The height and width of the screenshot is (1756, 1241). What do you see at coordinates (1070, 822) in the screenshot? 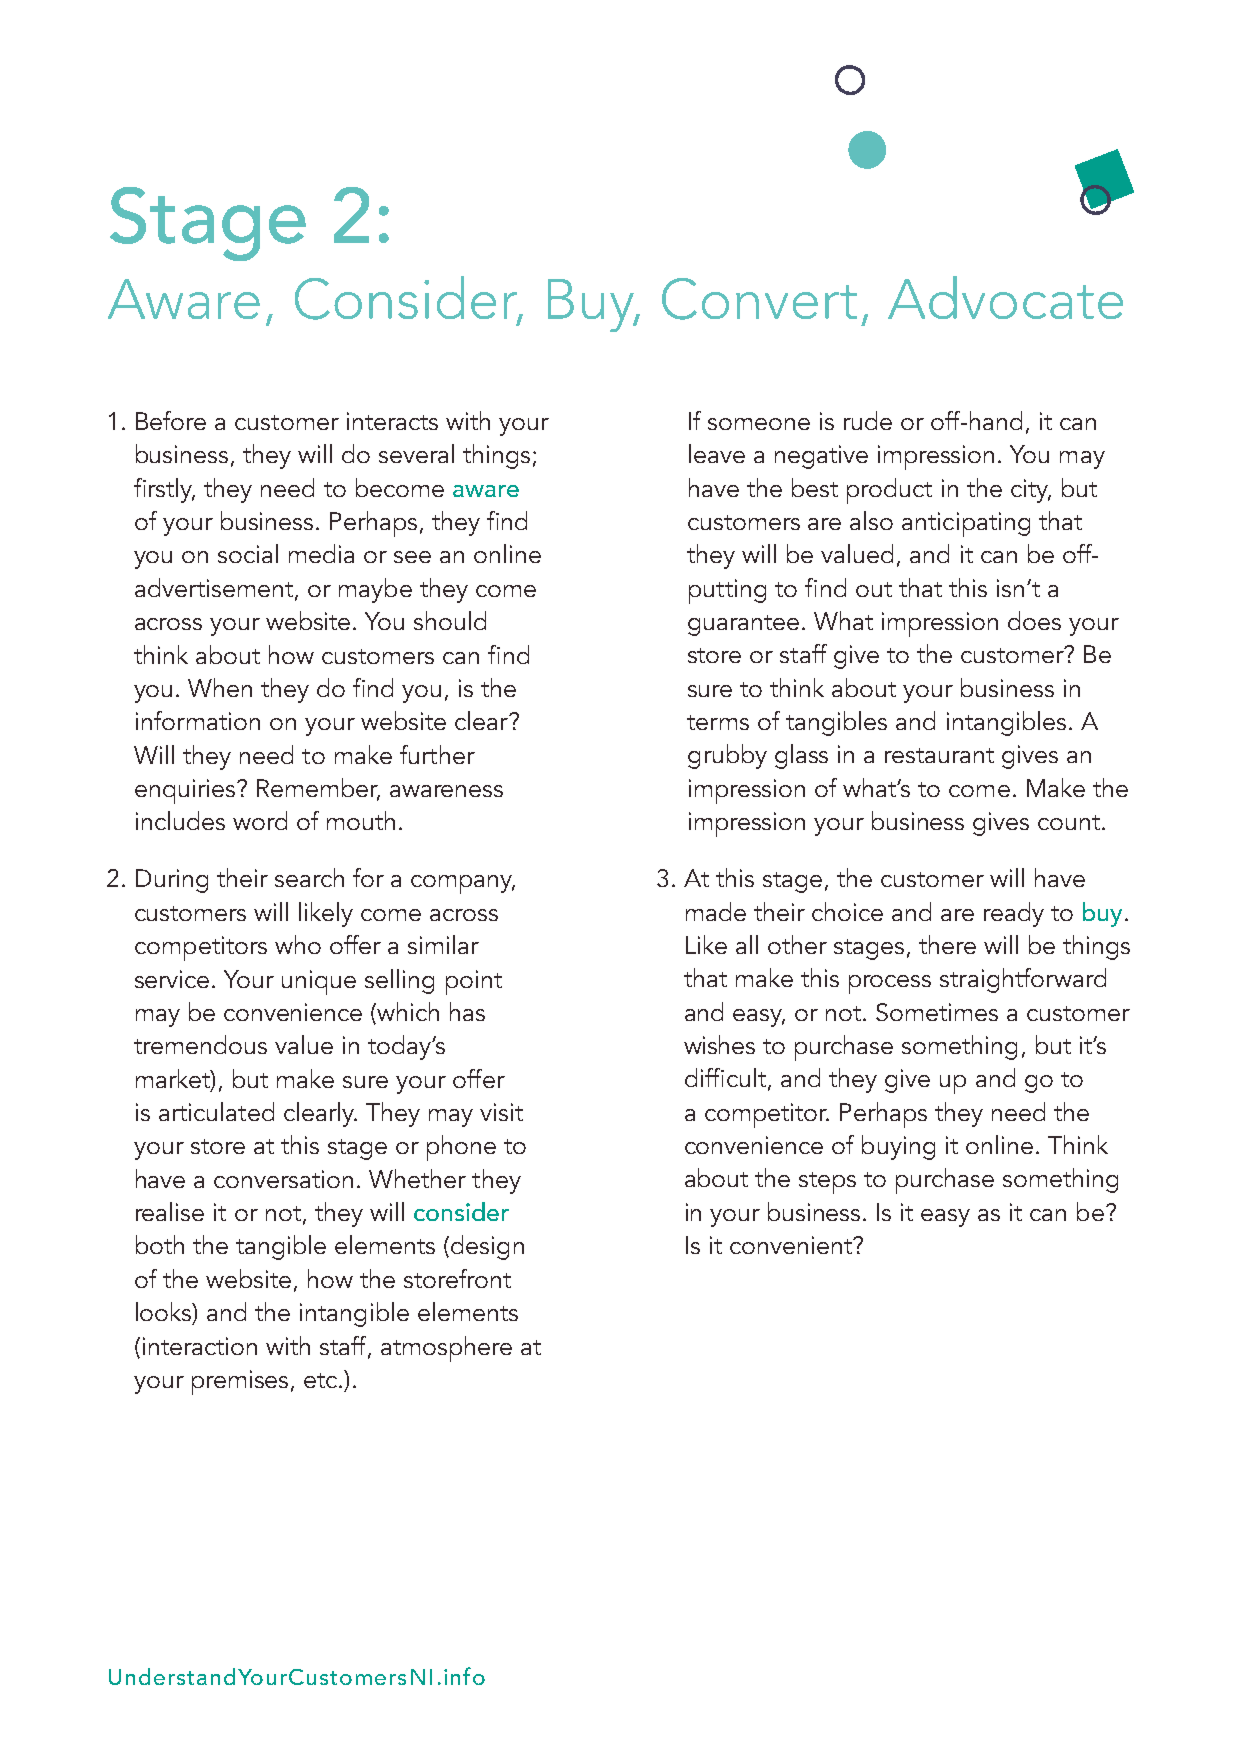
I see `count` at bounding box center [1070, 822].
